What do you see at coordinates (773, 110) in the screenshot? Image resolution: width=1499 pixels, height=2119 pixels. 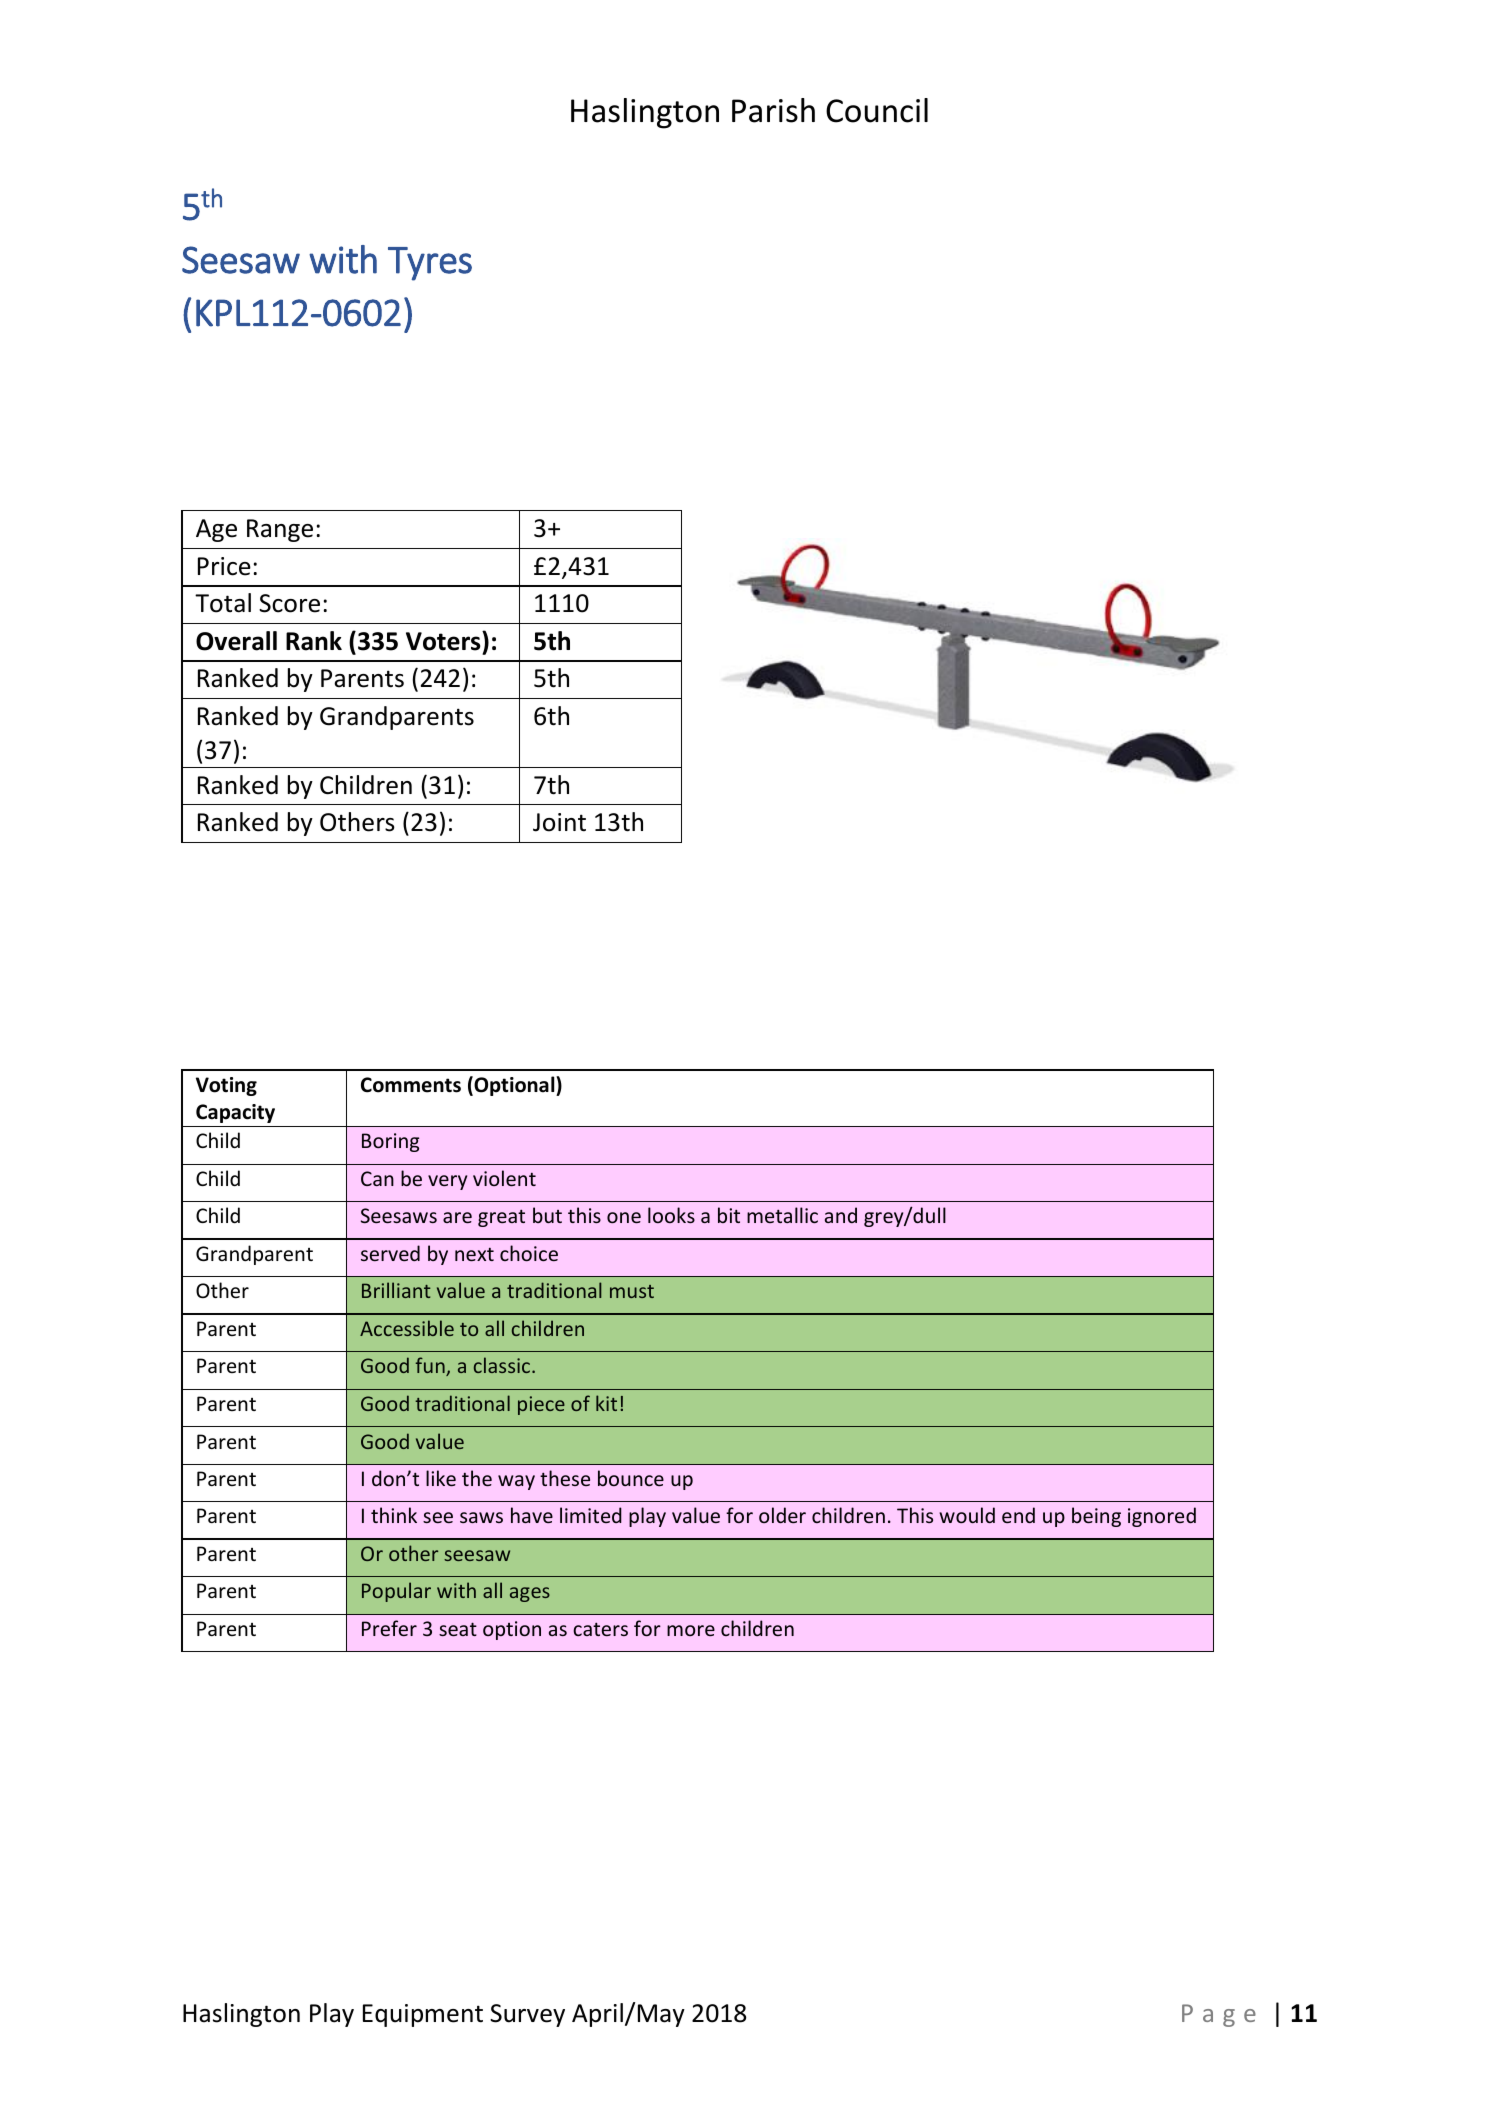 I see `Parish` at bounding box center [773, 110].
